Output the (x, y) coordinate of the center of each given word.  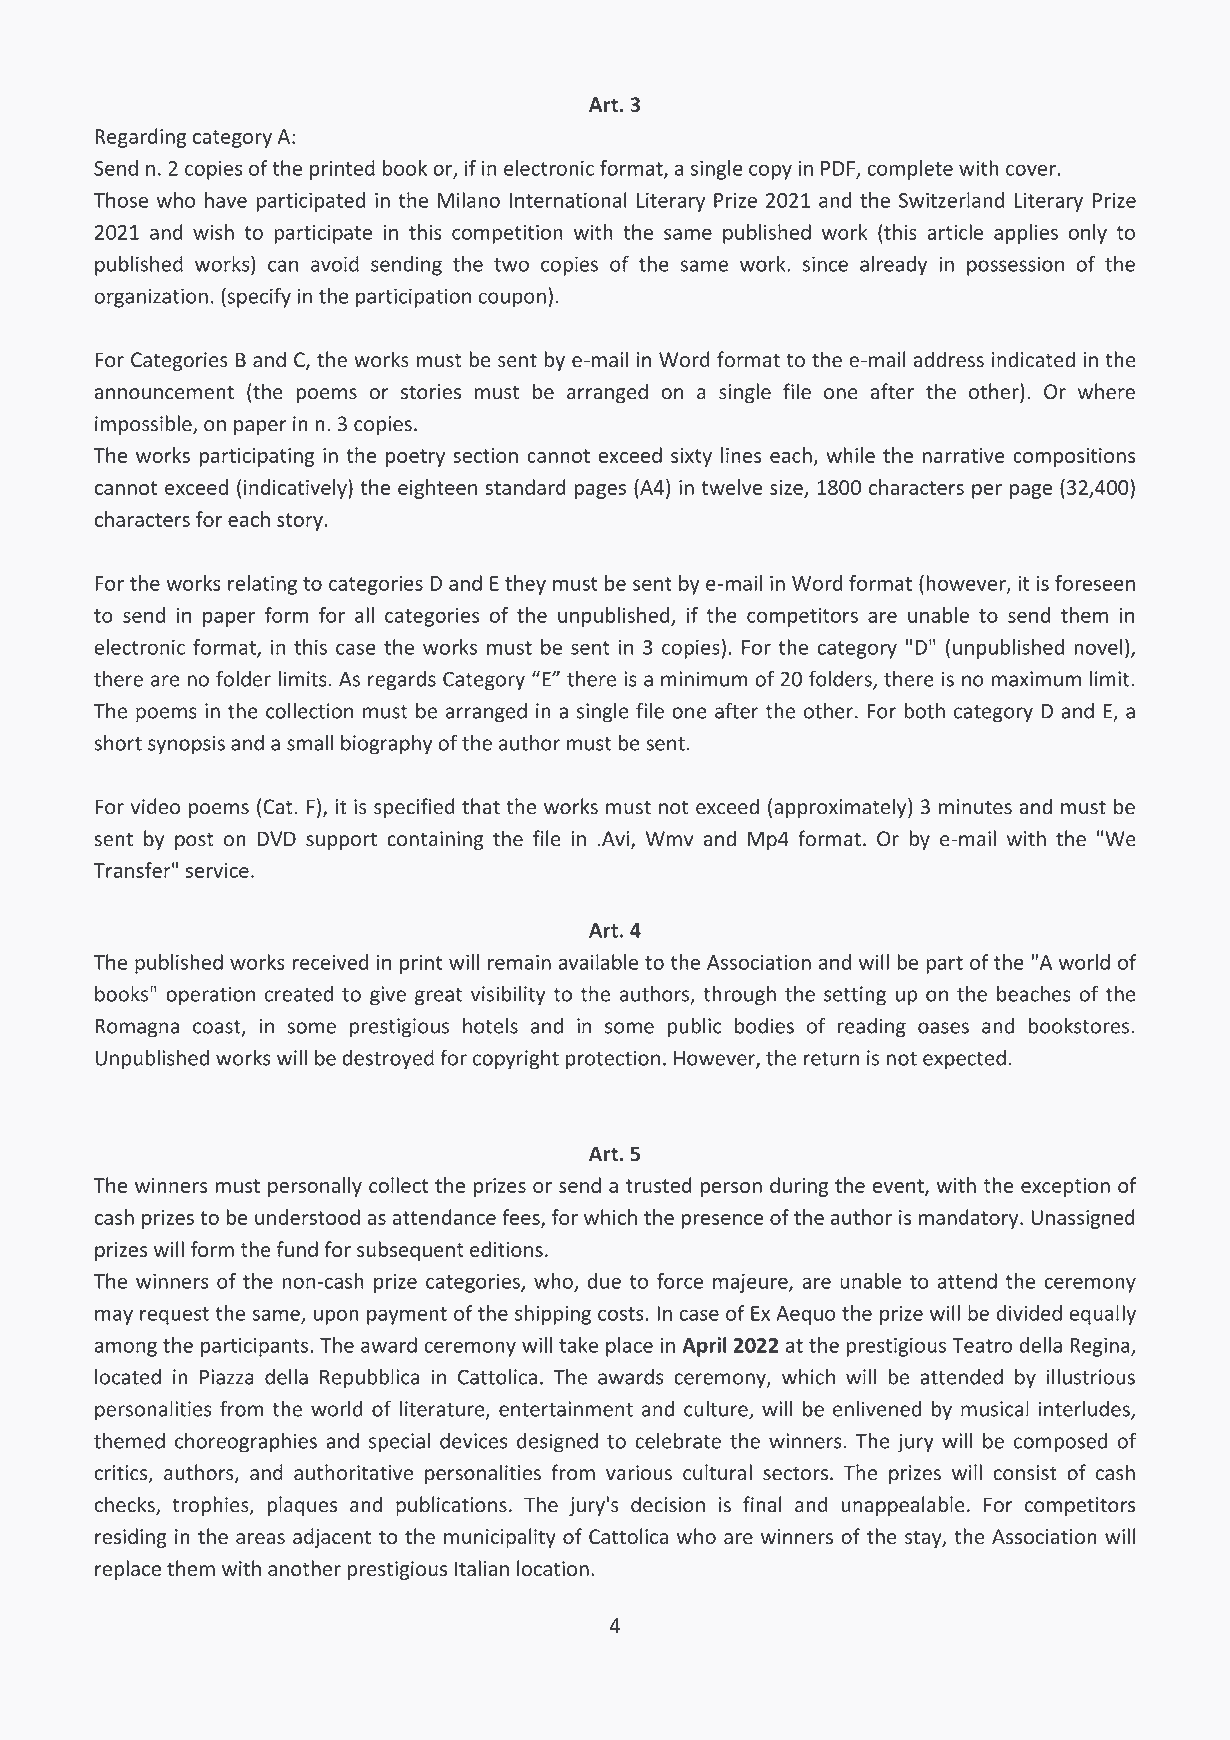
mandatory (970, 1219)
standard (525, 487)
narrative (964, 455)
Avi (615, 838)
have (226, 200)
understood (307, 1217)
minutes (975, 807)
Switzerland (951, 200)
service (217, 870)
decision (668, 1504)
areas (260, 1538)
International (568, 200)
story (300, 522)
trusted (659, 1185)
